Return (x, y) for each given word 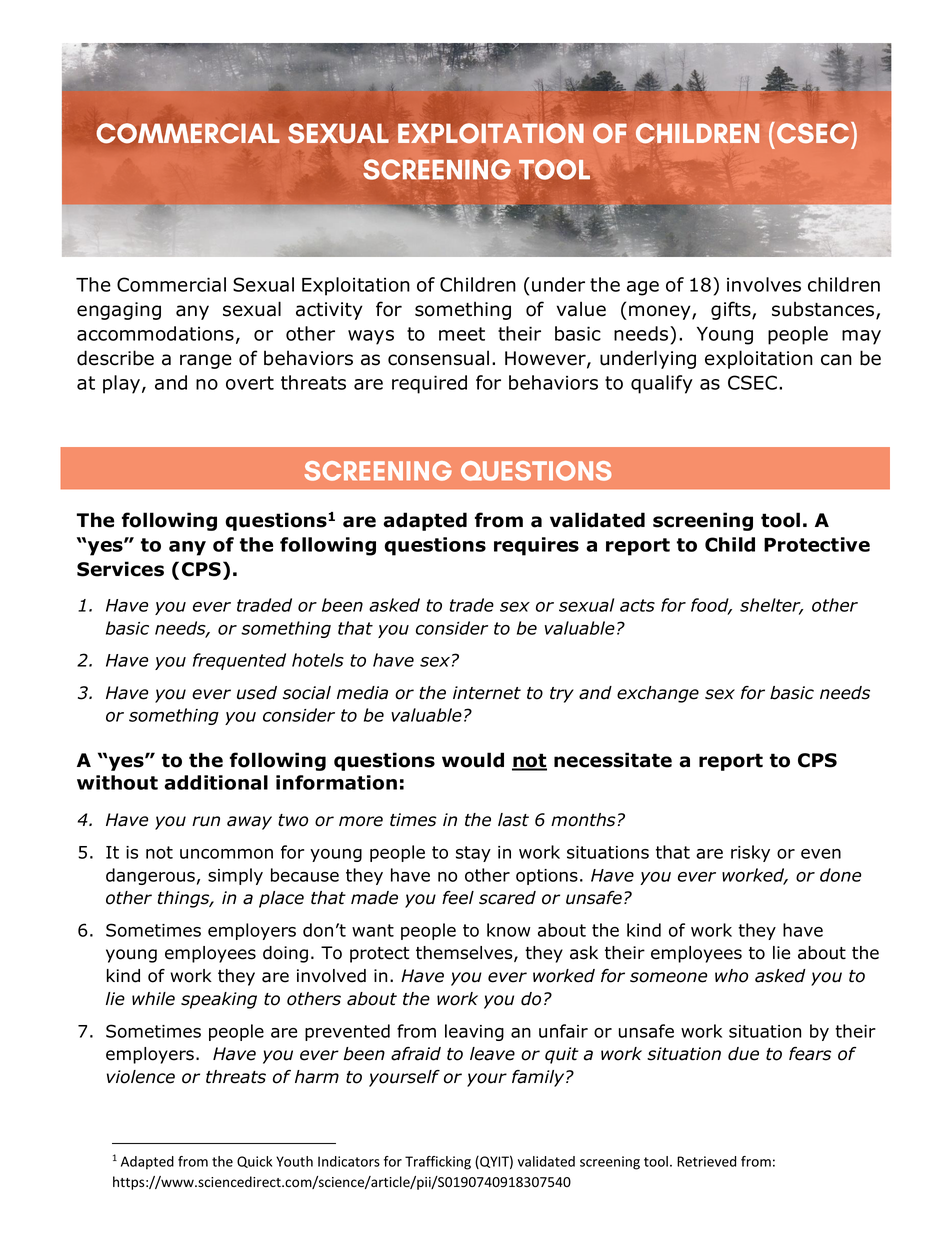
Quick (254, 1162)
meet (462, 334)
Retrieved (706, 1161)
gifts (732, 310)
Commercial (171, 284)
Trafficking (438, 1163)
